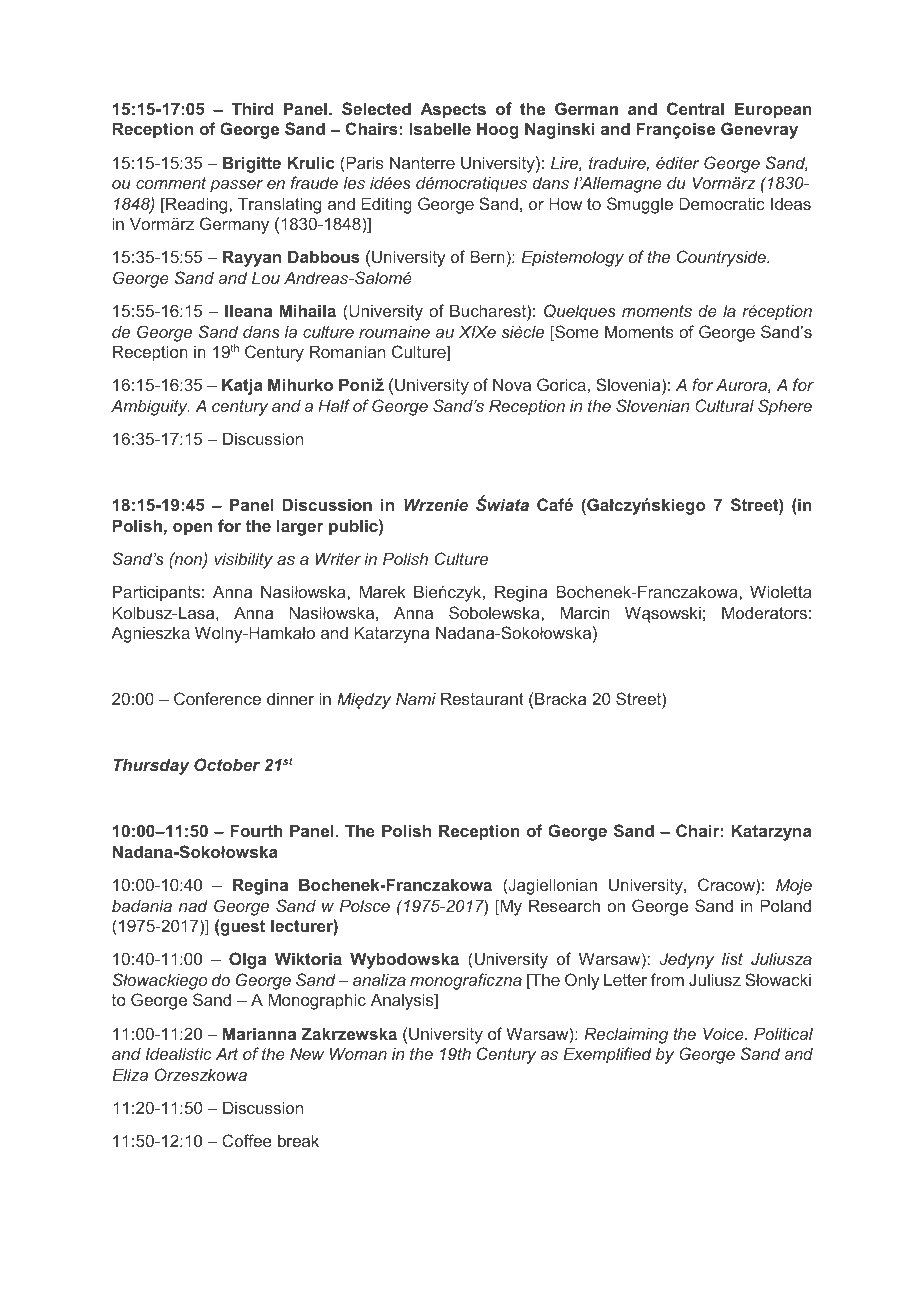 This screenshot has height=1307, width=924. Describe the element at coordinates (482, 698) in the screenshot. I see `Restaurant` at that location.
